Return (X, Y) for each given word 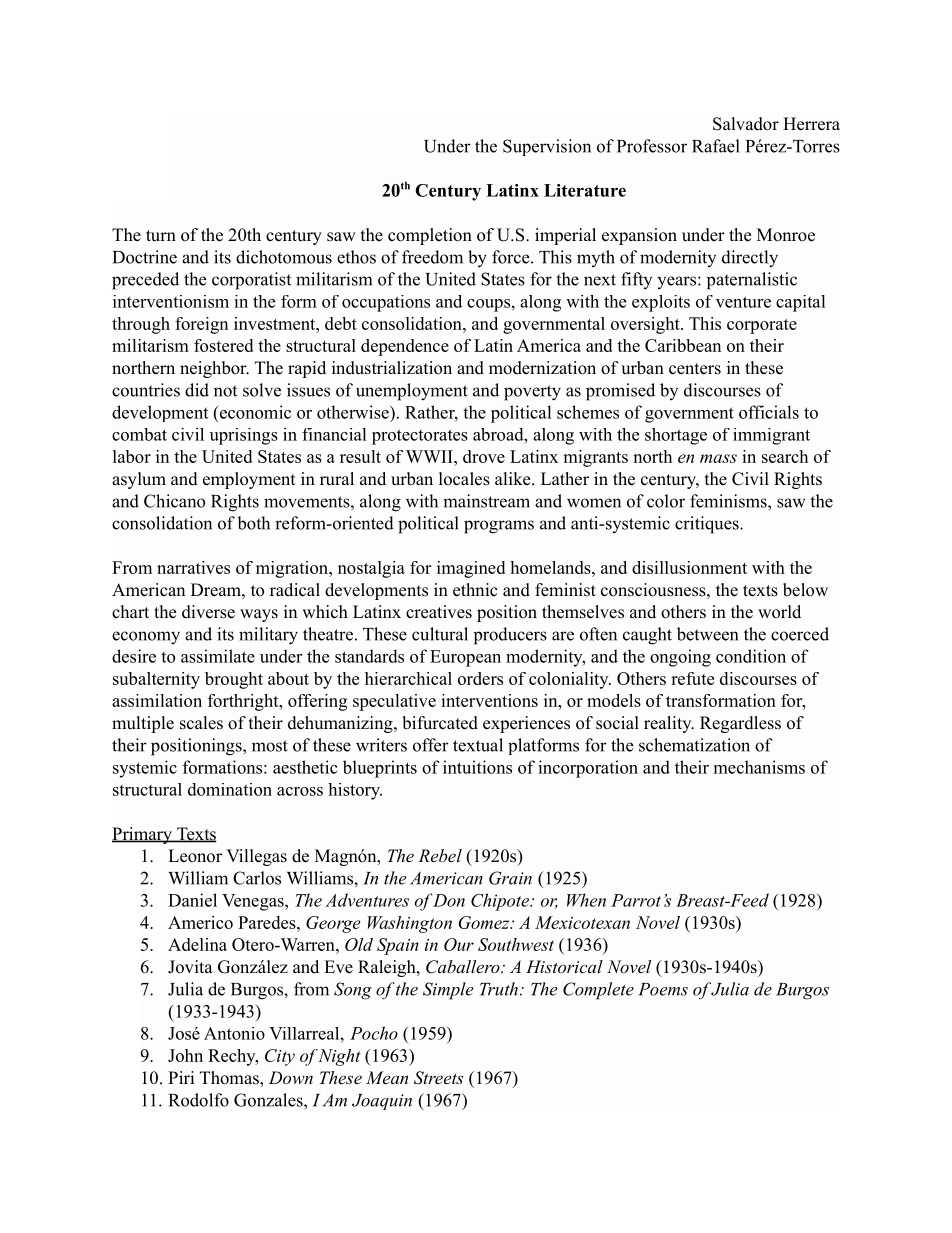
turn (161, 236)
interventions (489, 700)
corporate (762, 326)
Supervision (547, 147)
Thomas (230, 1079)
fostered (223, 345)
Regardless (740, 724)
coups (488, 305)
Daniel (192, 900)
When (586, 900)
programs (499, 527)
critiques (707, 525)
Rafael (716, 146)
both (253, 523)
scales (201, 723)
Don (448, 900)
